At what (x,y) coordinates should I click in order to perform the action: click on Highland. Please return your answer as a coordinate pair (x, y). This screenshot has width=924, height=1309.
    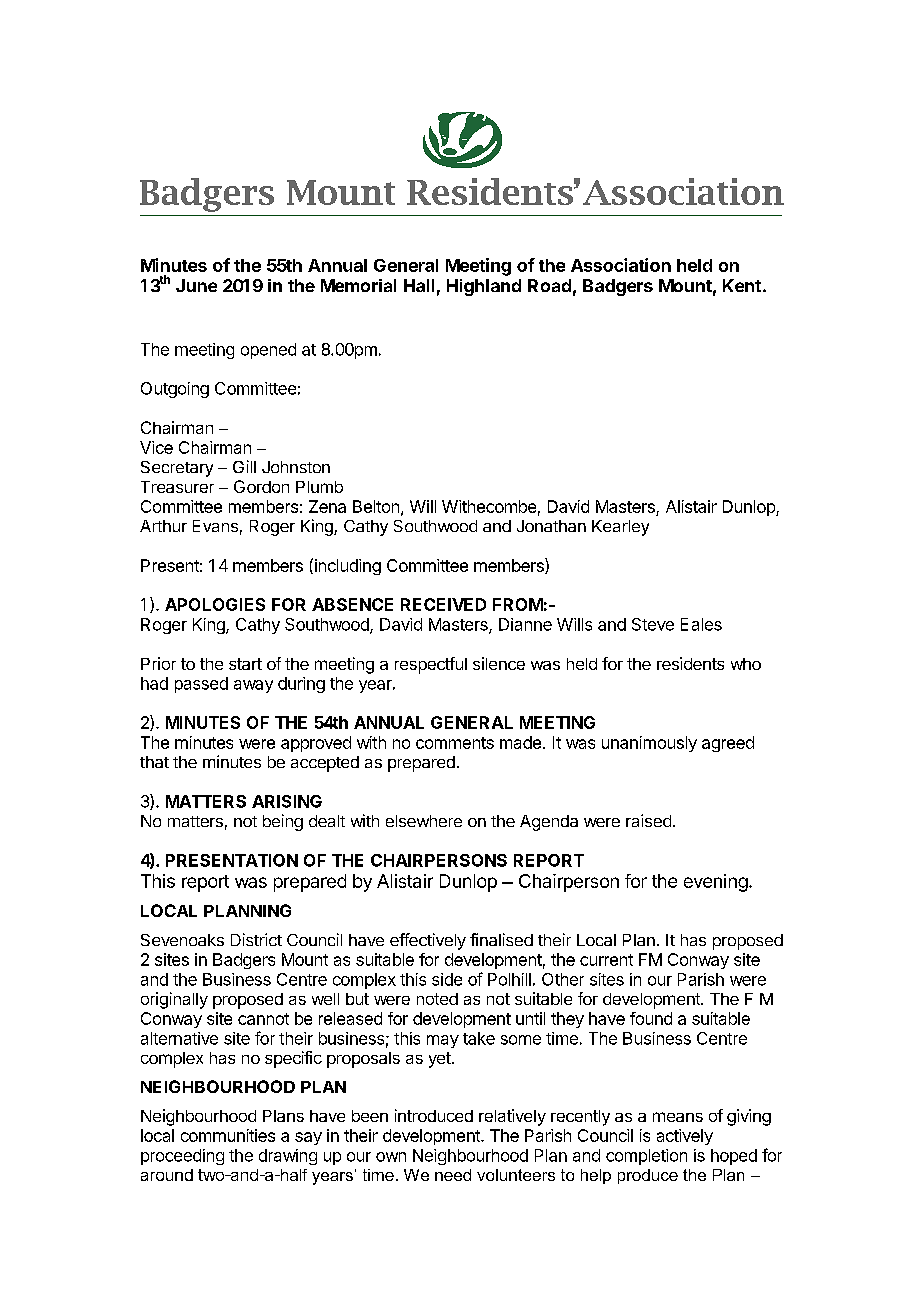
    Looking at the image, I should click on (484, 287).
